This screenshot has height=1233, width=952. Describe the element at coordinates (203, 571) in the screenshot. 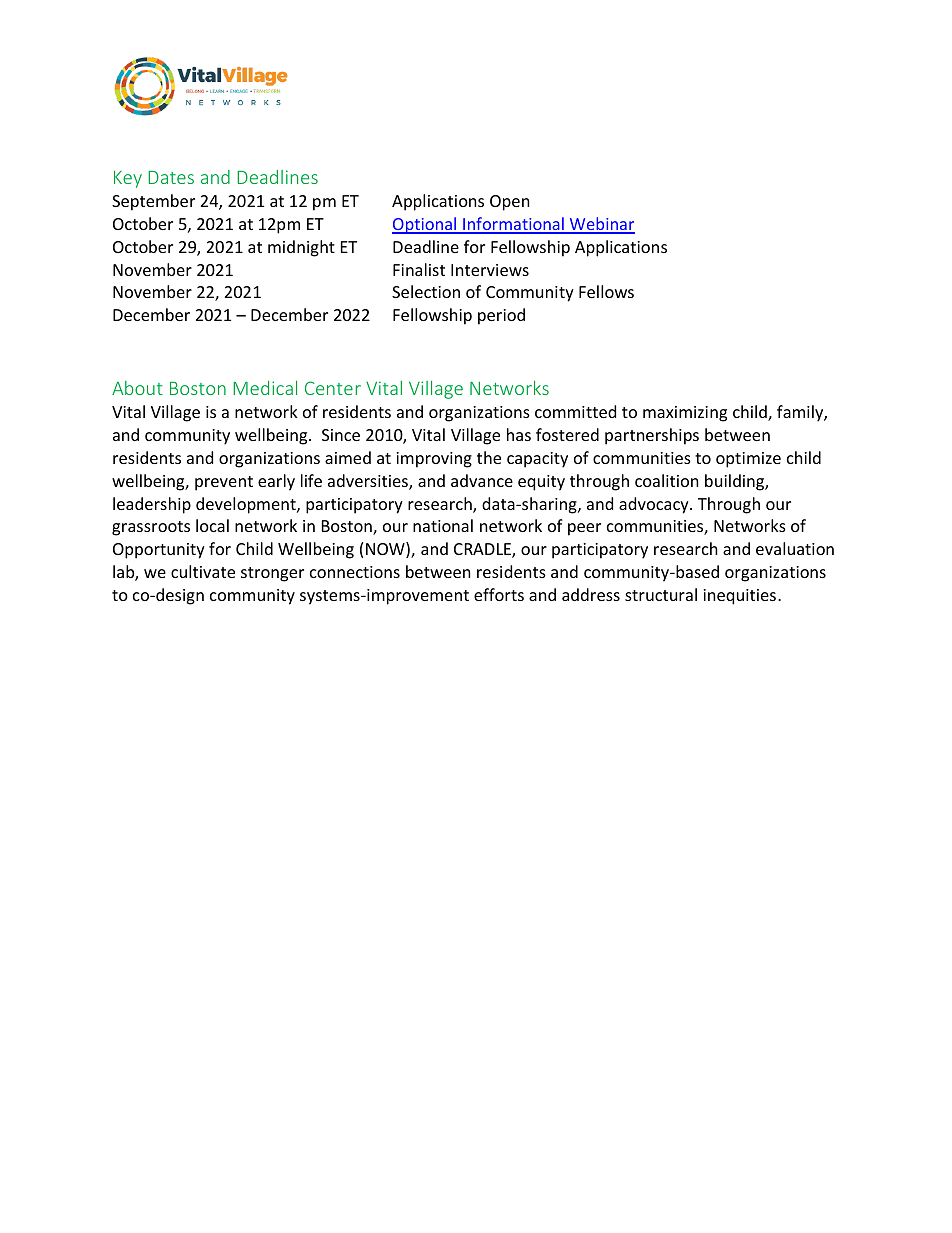

I see `cultivate` at that location.
